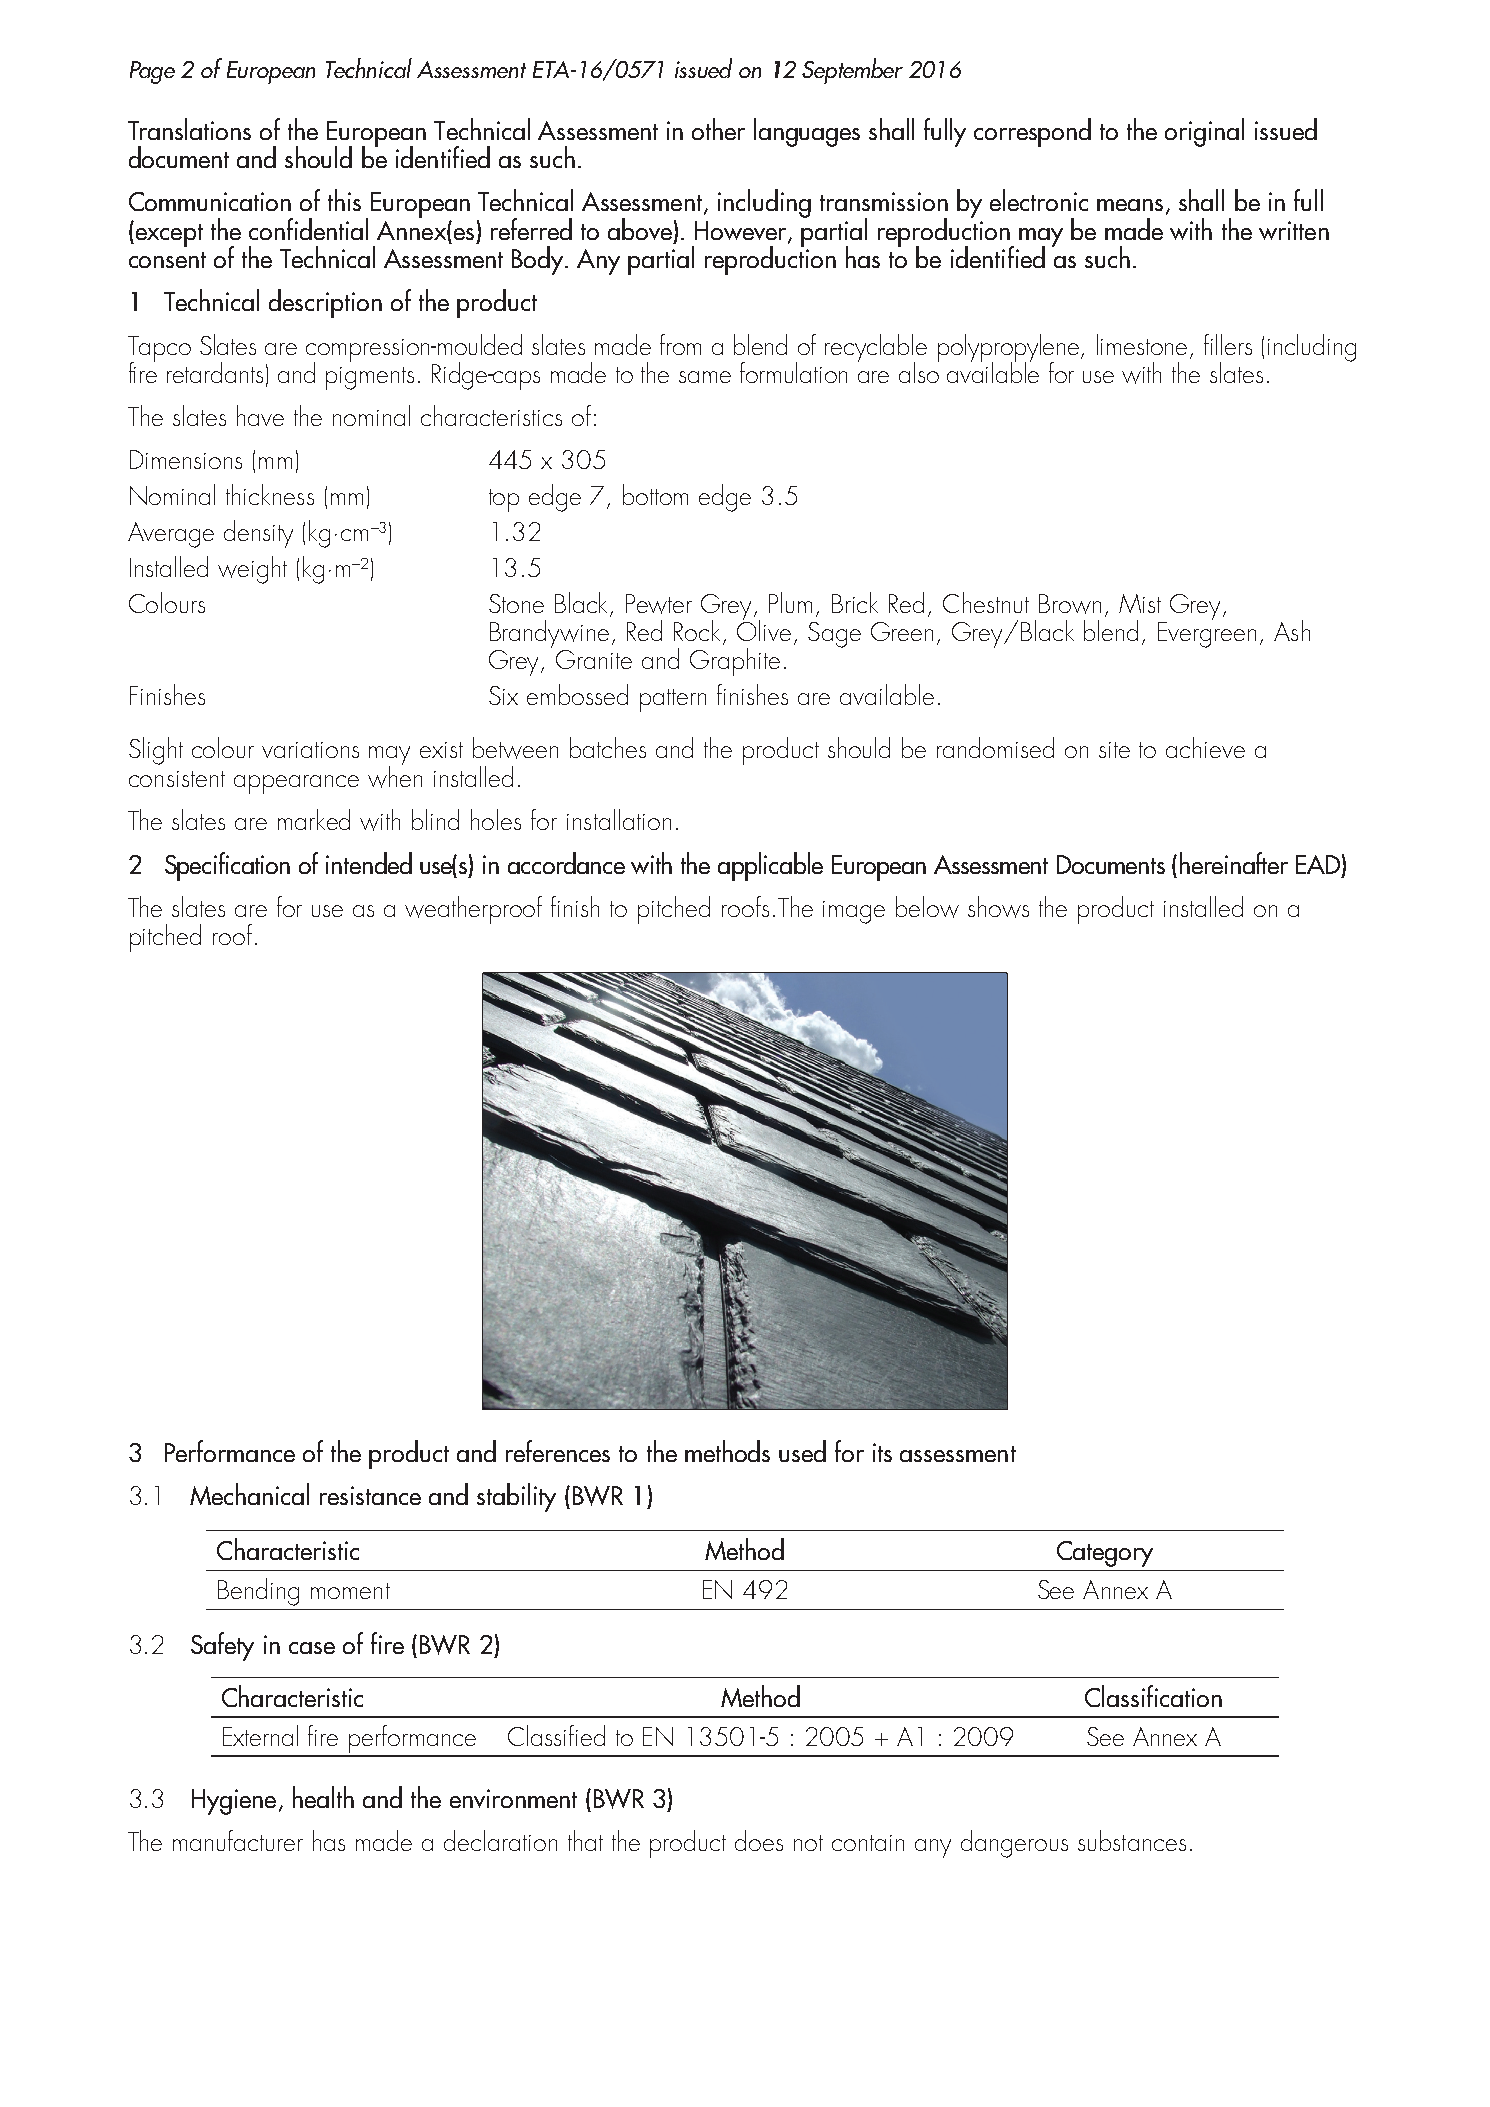 Image resolution: width=1490 pixels, height=2107 pixels. I want to click on health, so click(323, 1797).
